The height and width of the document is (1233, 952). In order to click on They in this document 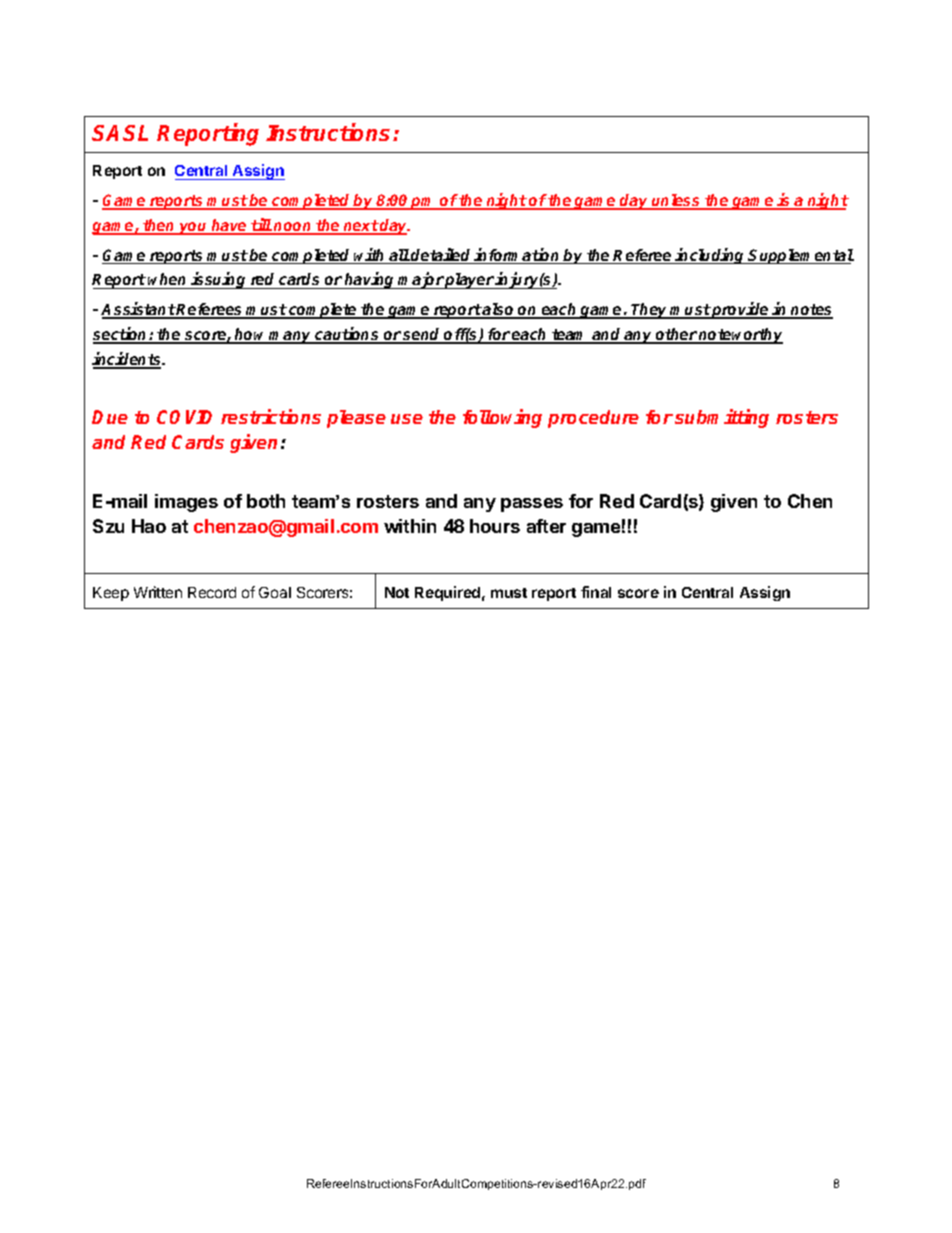, I will do `click(650, 311)`.
